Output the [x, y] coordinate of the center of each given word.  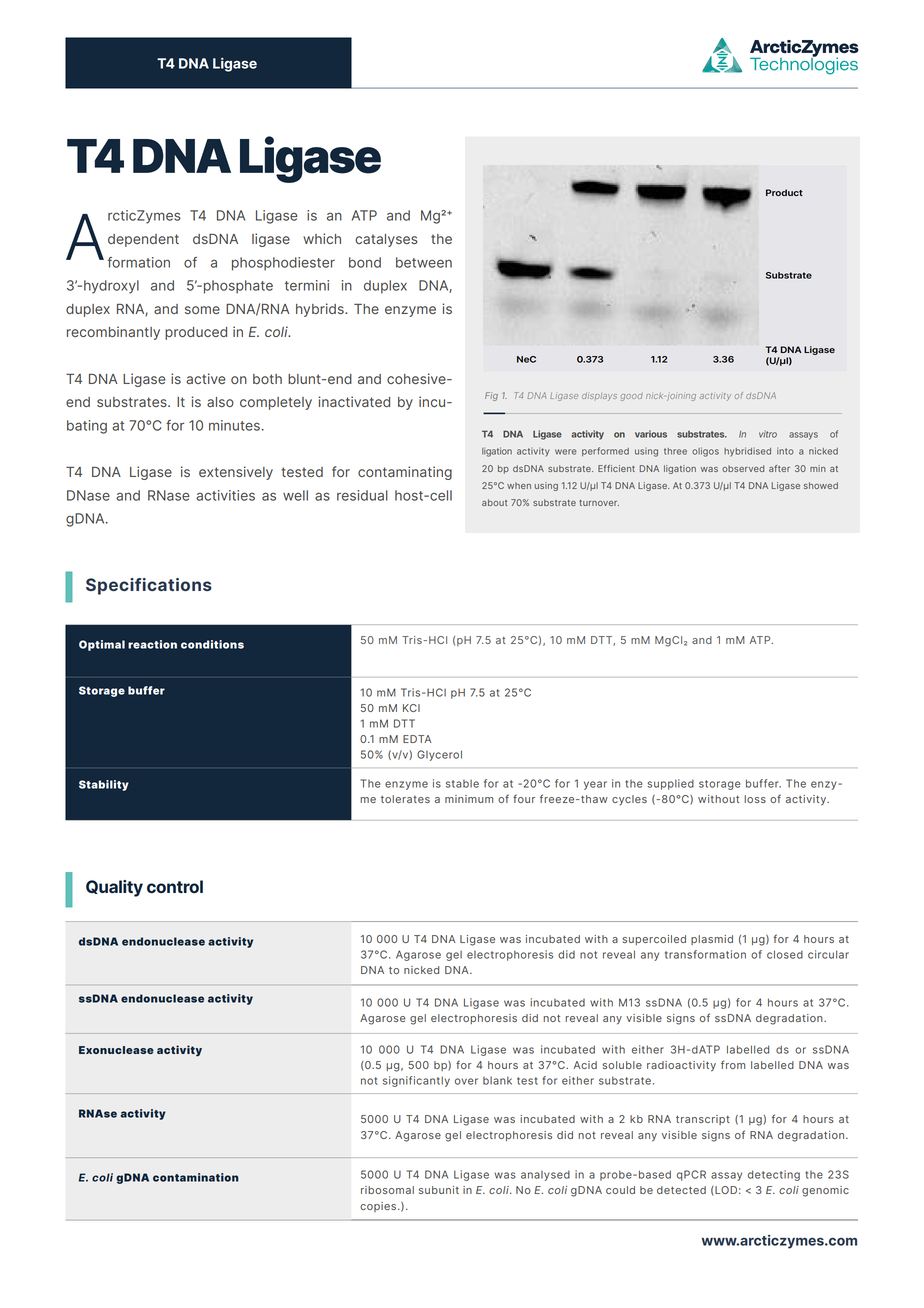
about [494, 502]
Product [784, 192]
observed [743, 468]
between [424, 262]
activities [225, 495]
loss [755, 799]
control [175, 886]
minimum [469, 799]
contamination [196, 1177]
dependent [143, 240]
